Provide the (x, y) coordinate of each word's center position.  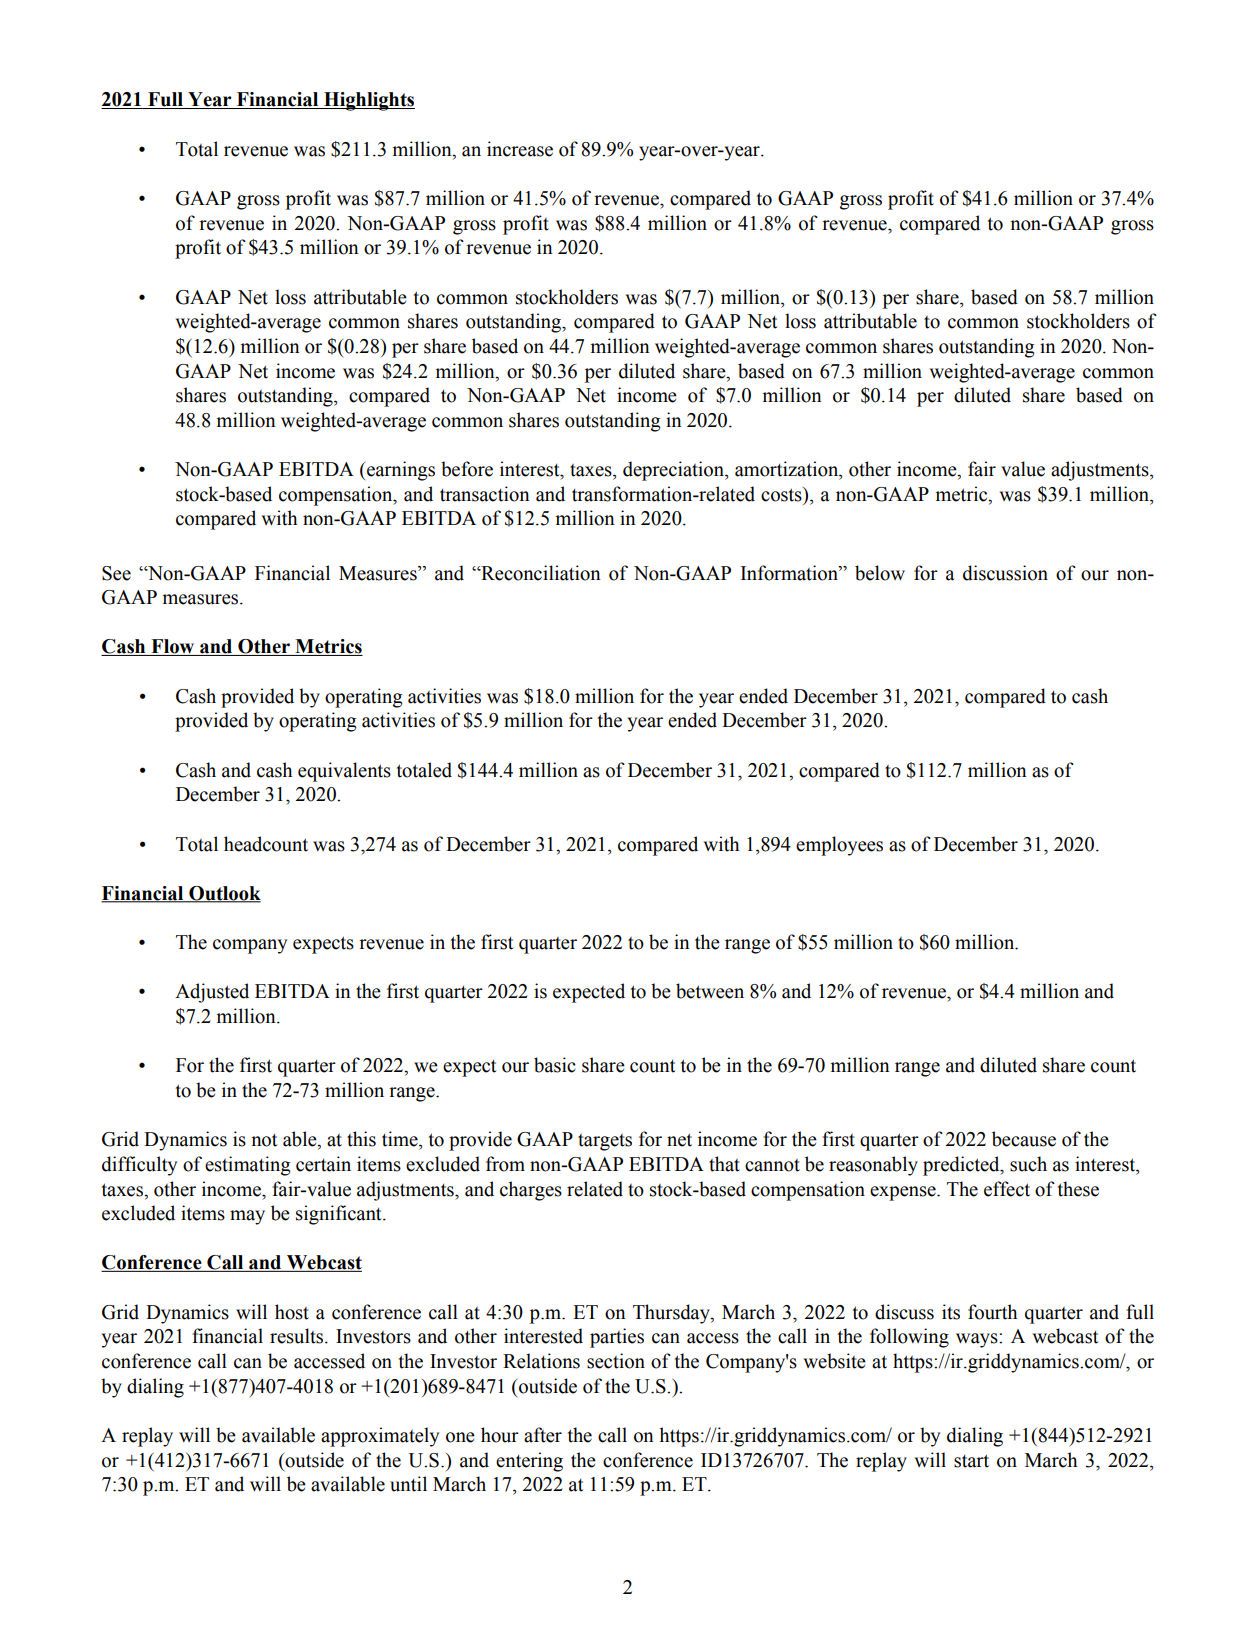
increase (520, 149)
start (971, 1461)
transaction (485, 494)
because (1024, 1139)
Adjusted (212, 993)
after (543, 1435)
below (880, 573)
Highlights (368, 101)
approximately (380, 1437)
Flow (173, 647)
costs (782, 494)
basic (555, 1065)
